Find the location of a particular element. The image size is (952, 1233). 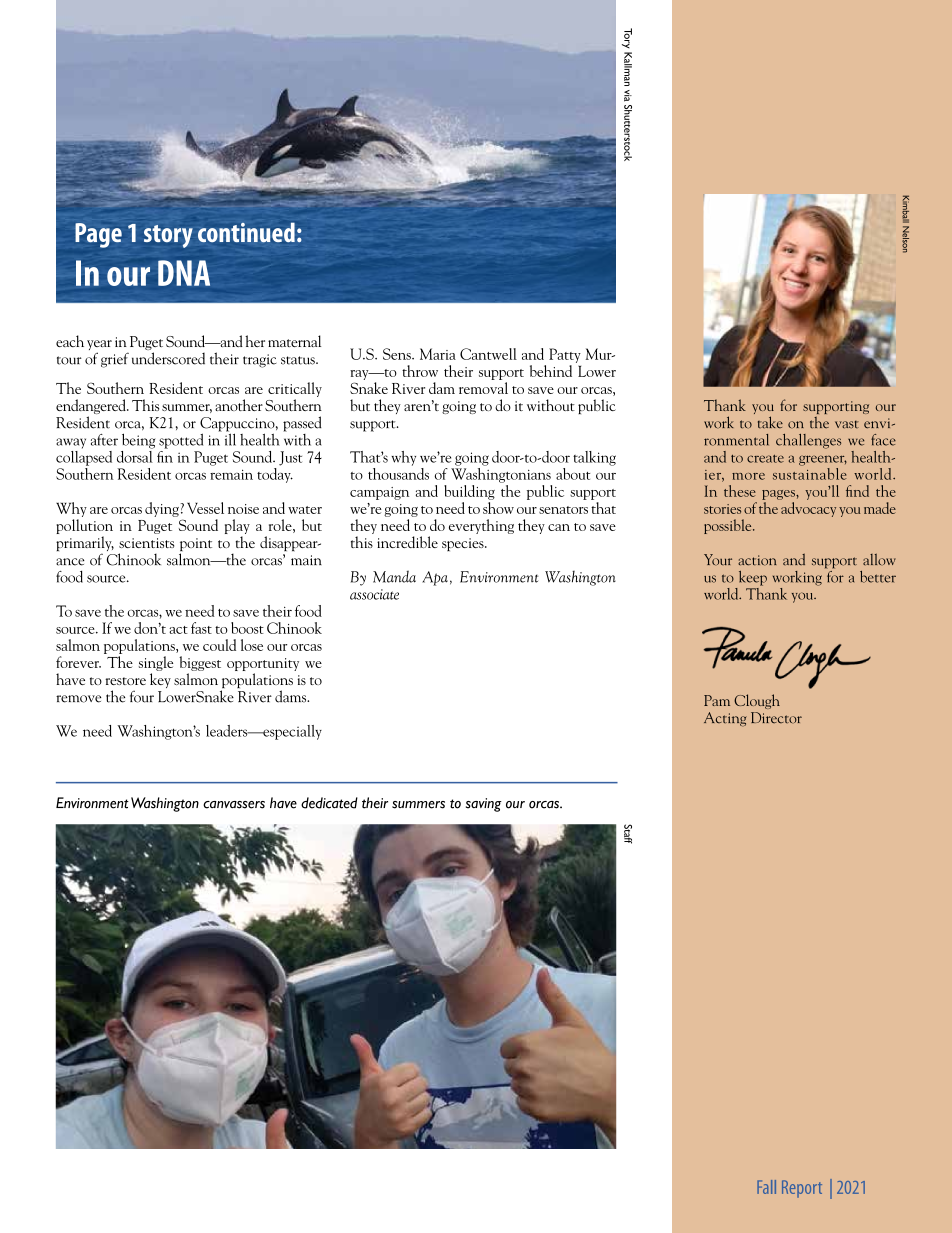

DNA is located at coordinates (184, 273).
